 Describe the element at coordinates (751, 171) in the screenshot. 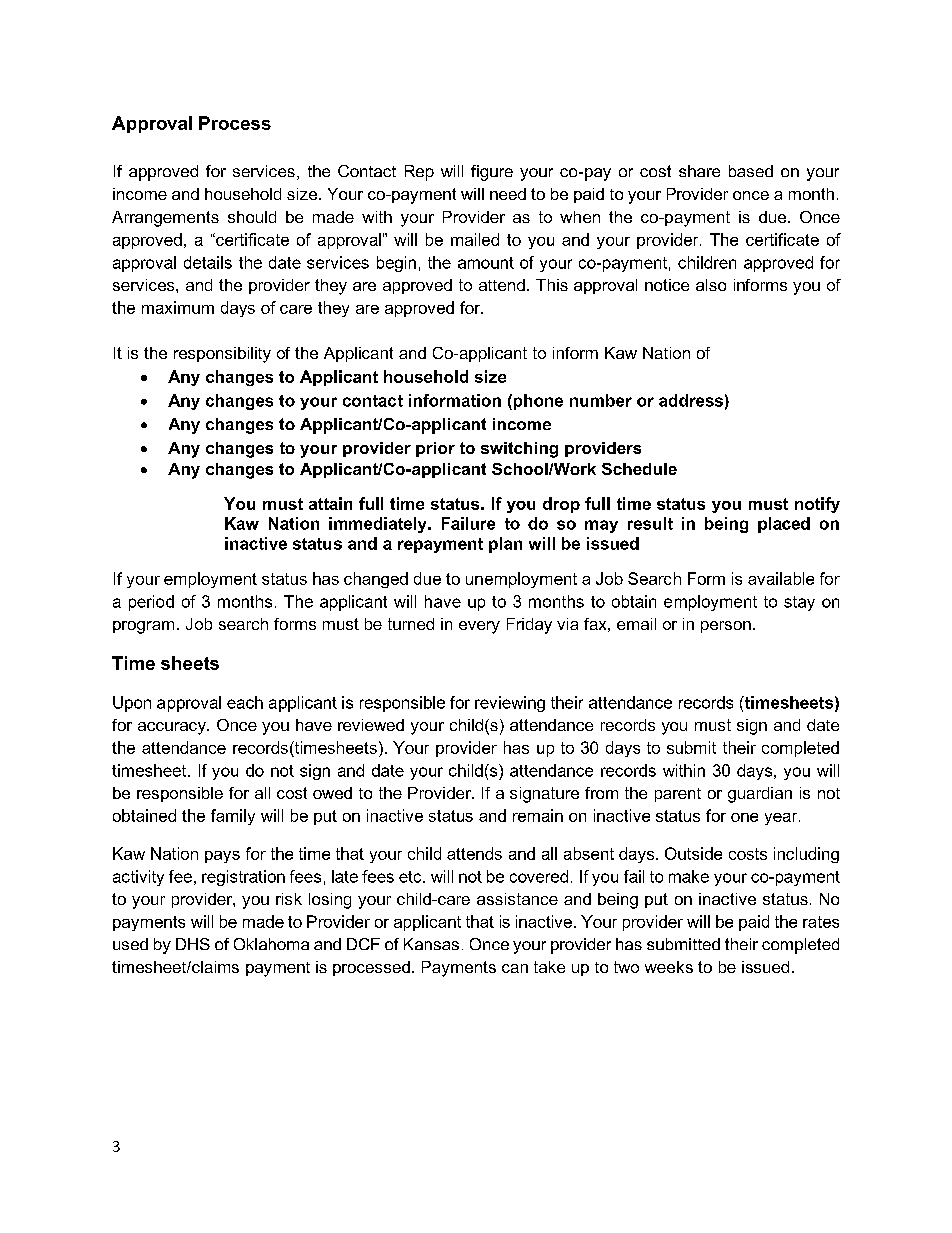

I see `based` at that location.
